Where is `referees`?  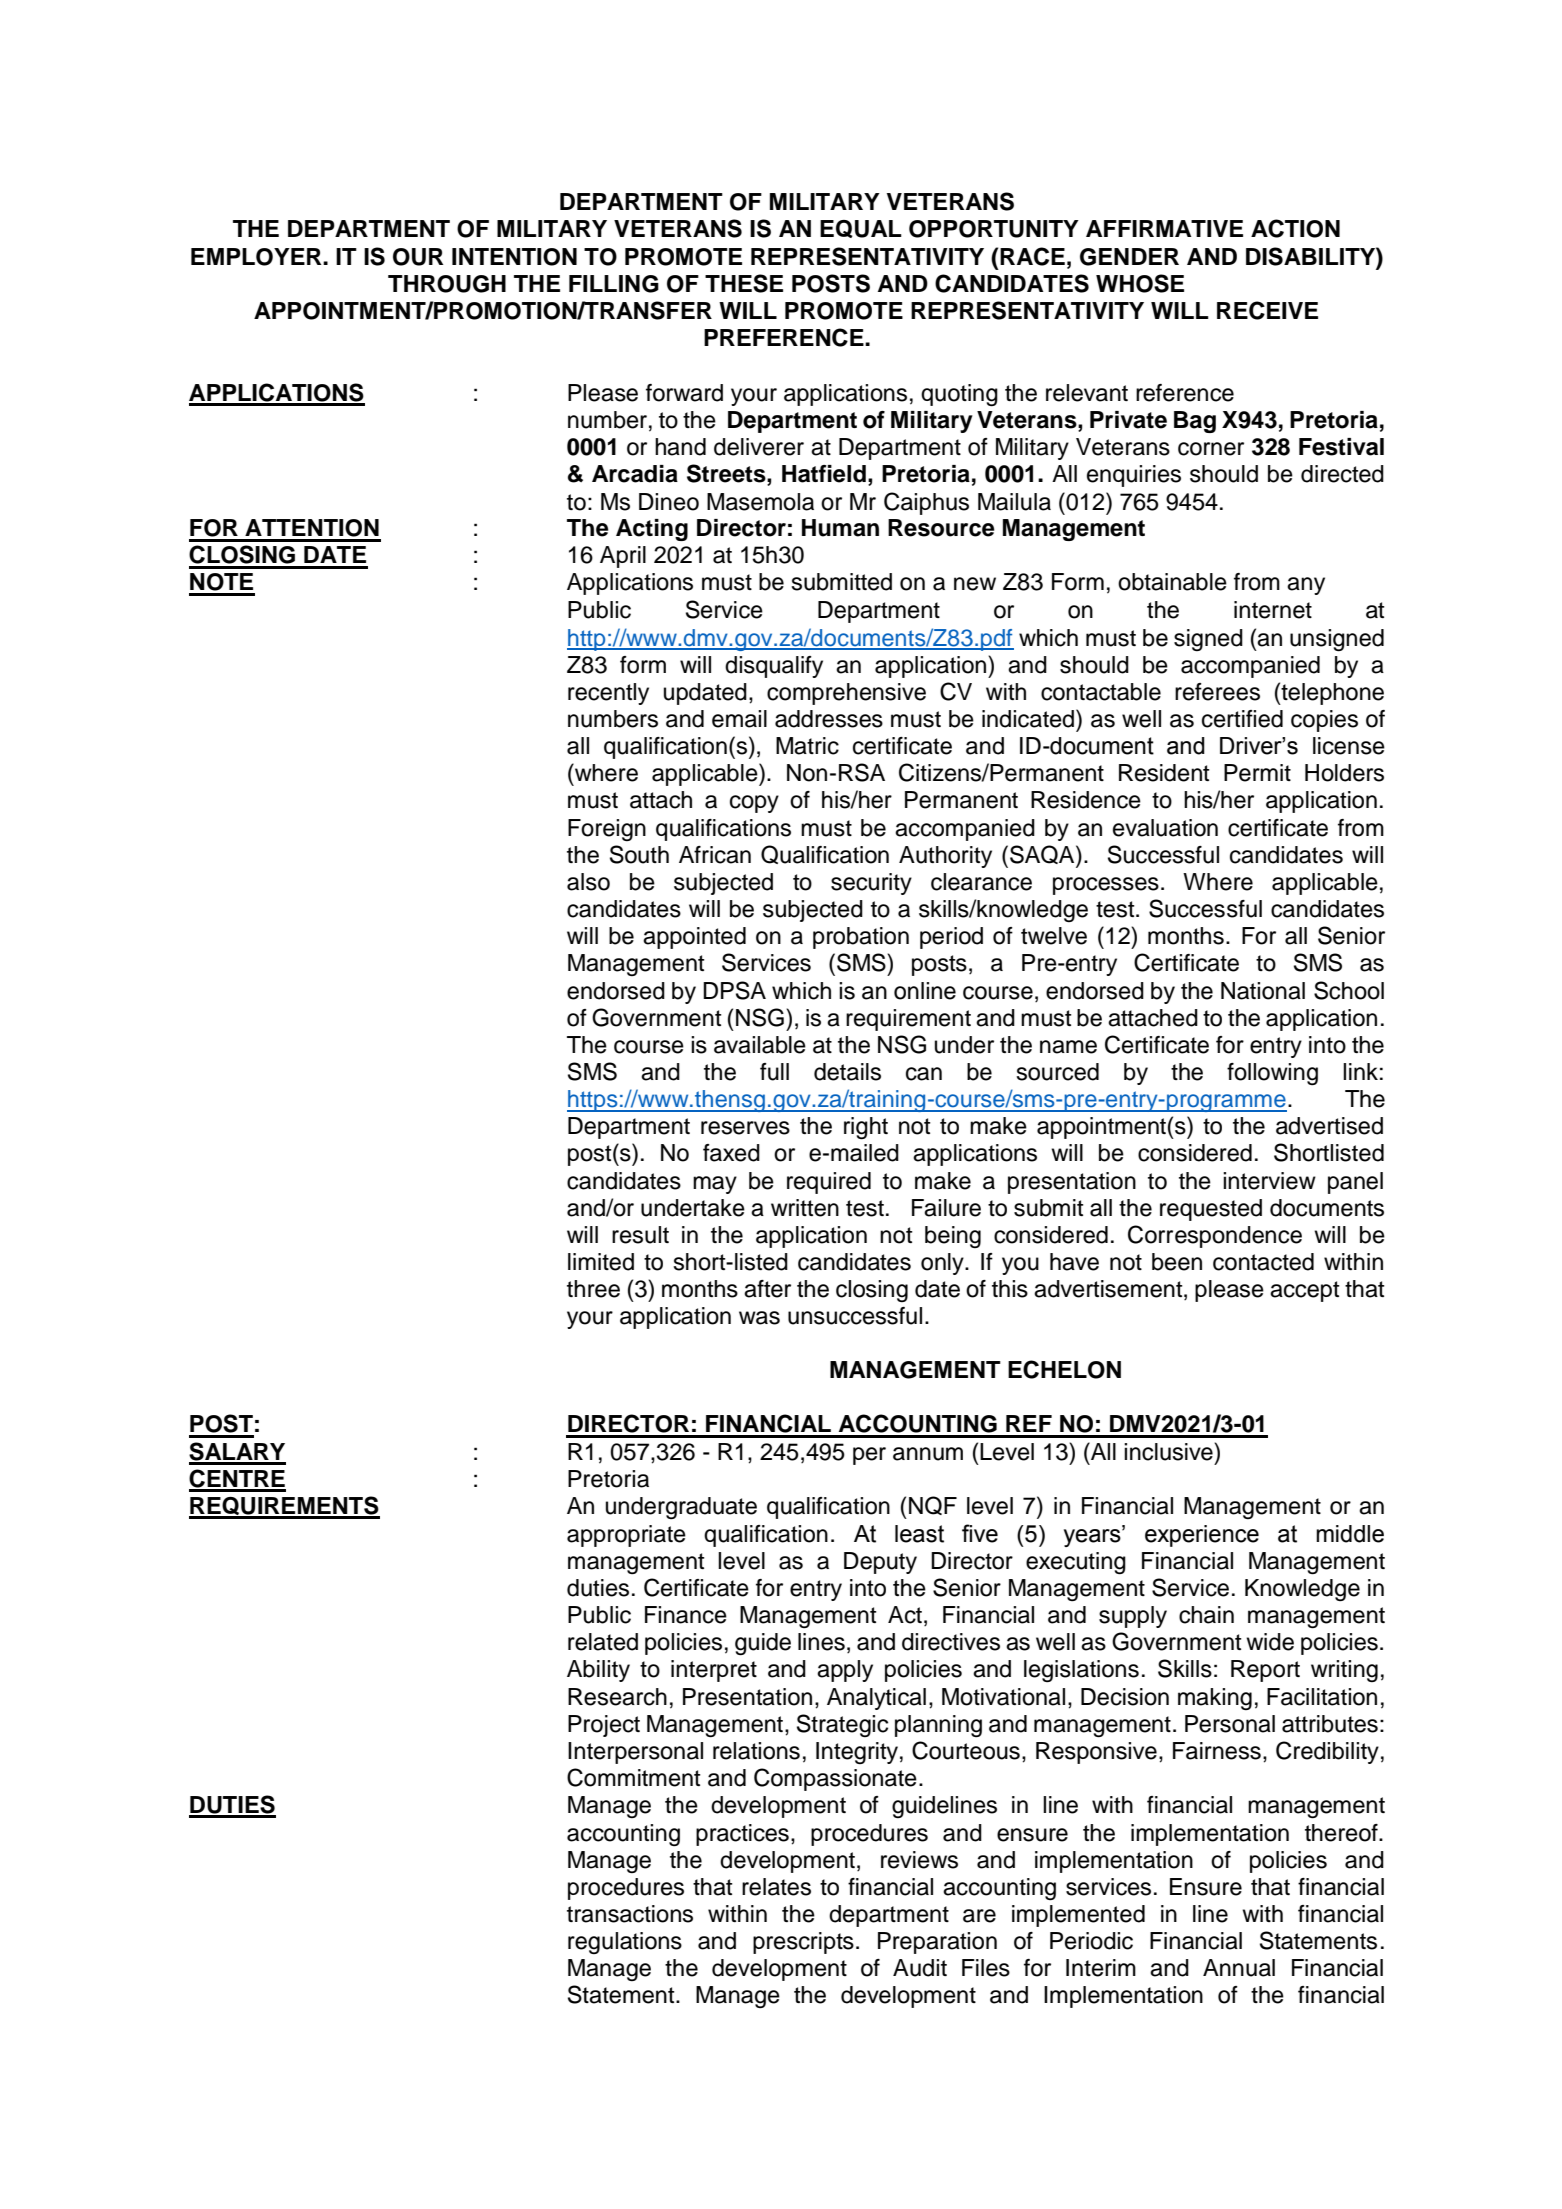
referees is located at coordinates (1217, 692).
